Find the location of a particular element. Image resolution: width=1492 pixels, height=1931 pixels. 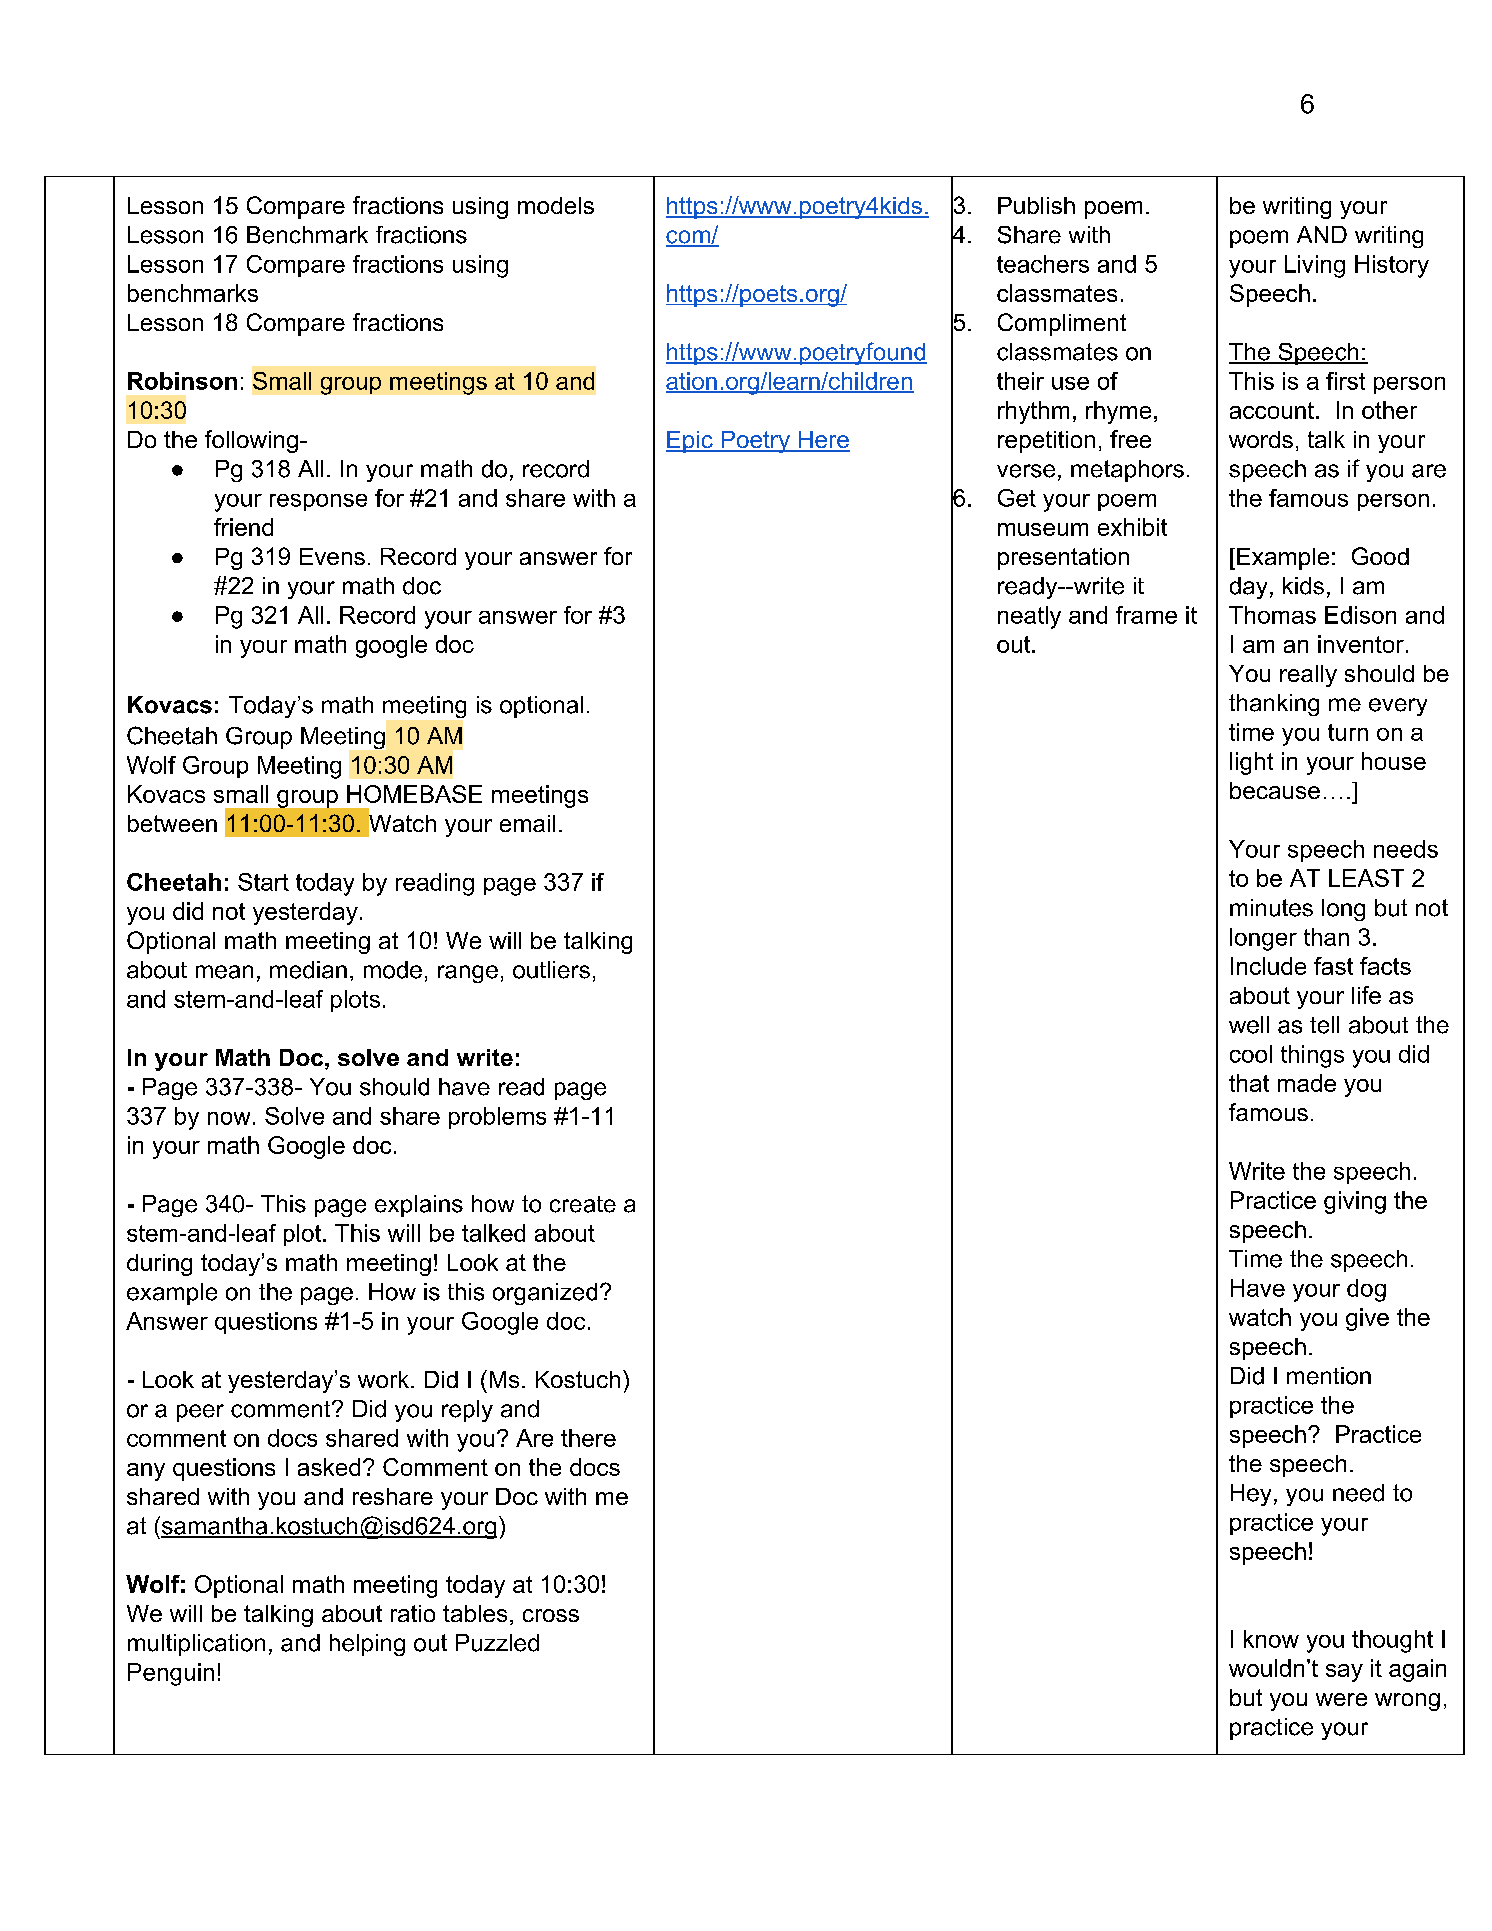

outliers is located at coordinates (551, 970).
